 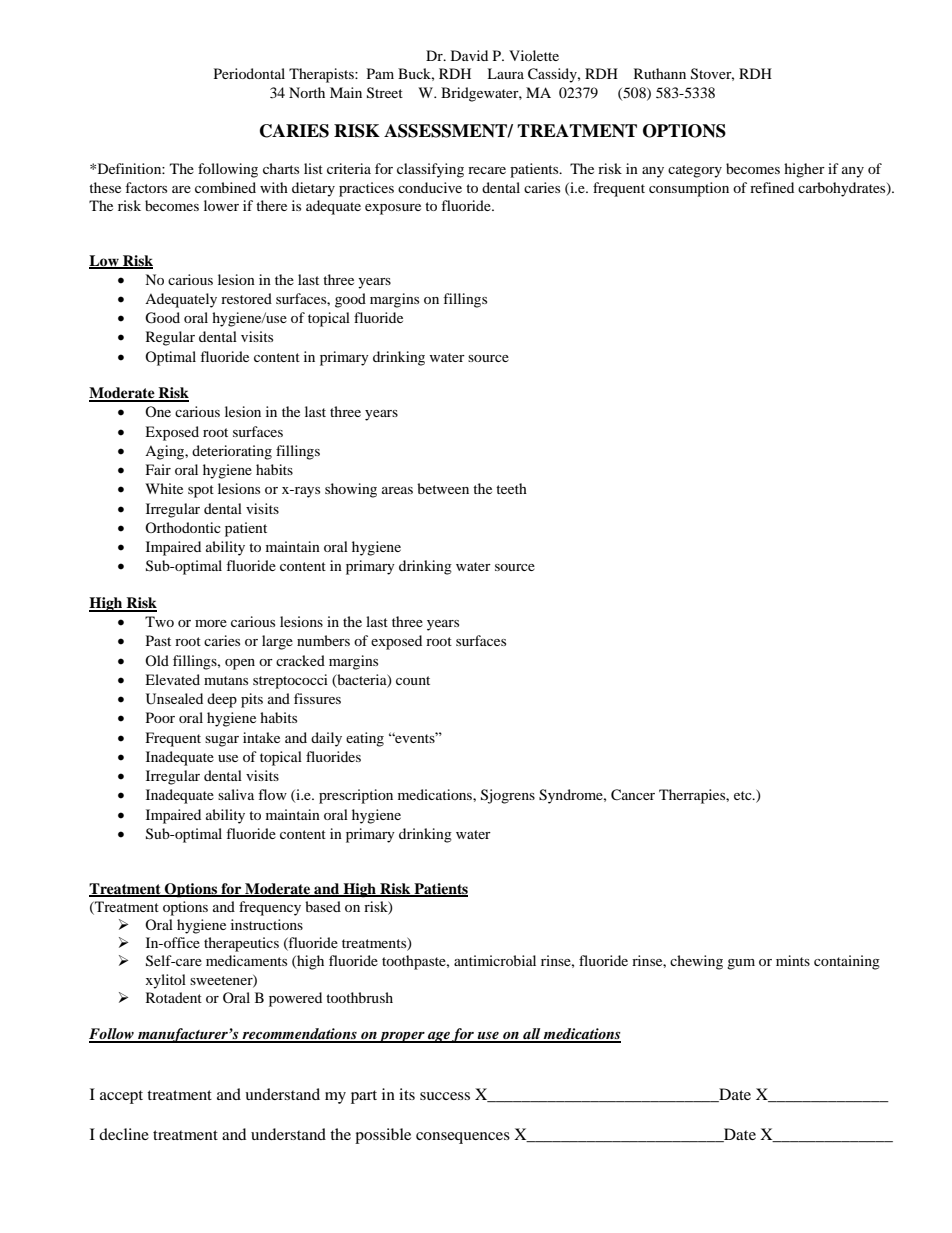 What do you see at coordinates (121, 1097) in the screenshot?
I see `accept` at bounding box center [121, 1097].
